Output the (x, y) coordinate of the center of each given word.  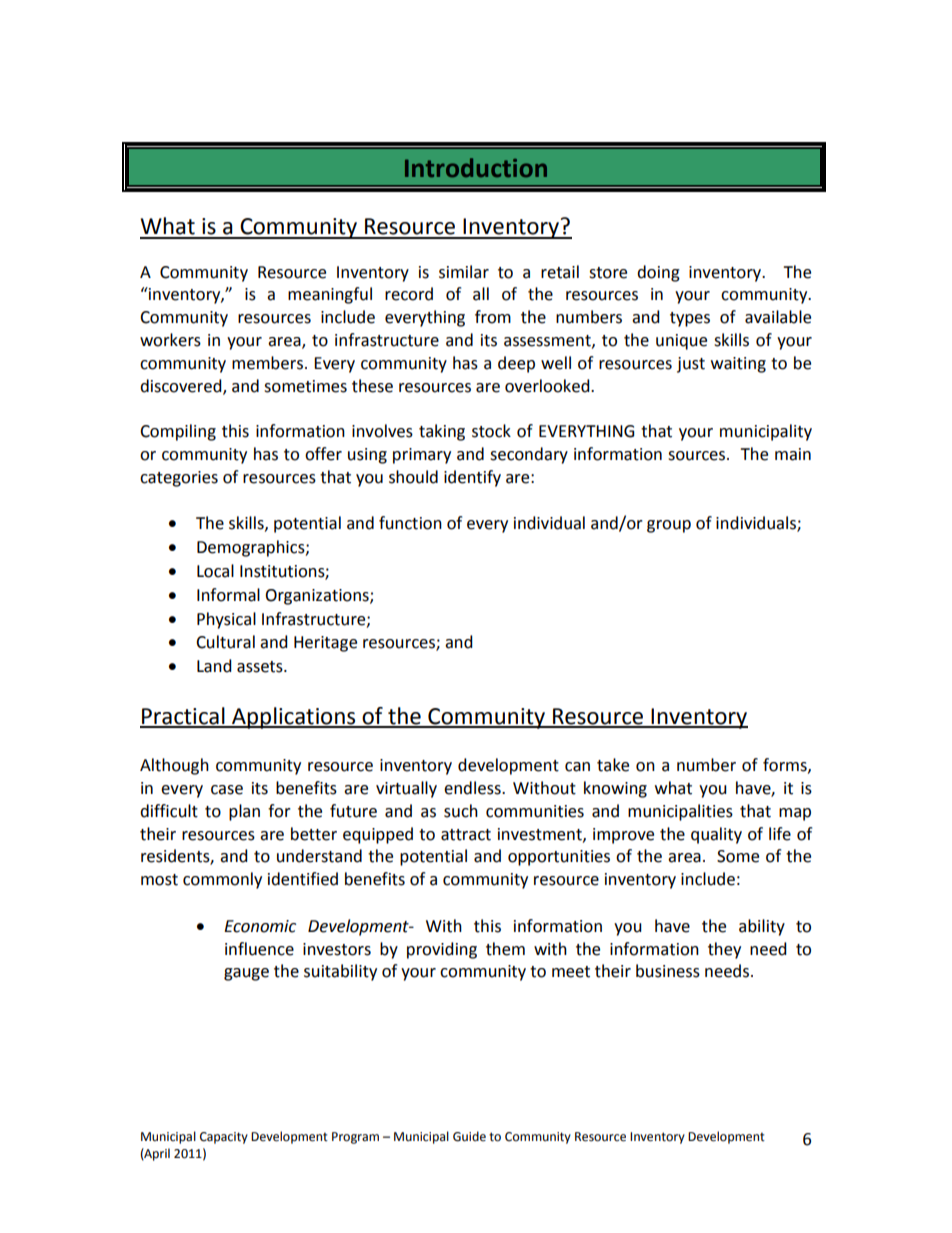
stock (491, 431)
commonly (222, 880)
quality (716, 835)
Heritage (325, 644)
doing (658, 273)
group (669, 526)
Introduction (476, 167)
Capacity (224, 1138)
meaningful (330, 295)
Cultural (225, 642)
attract (466, 835)
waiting (738, 365)
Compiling (178, 432)
